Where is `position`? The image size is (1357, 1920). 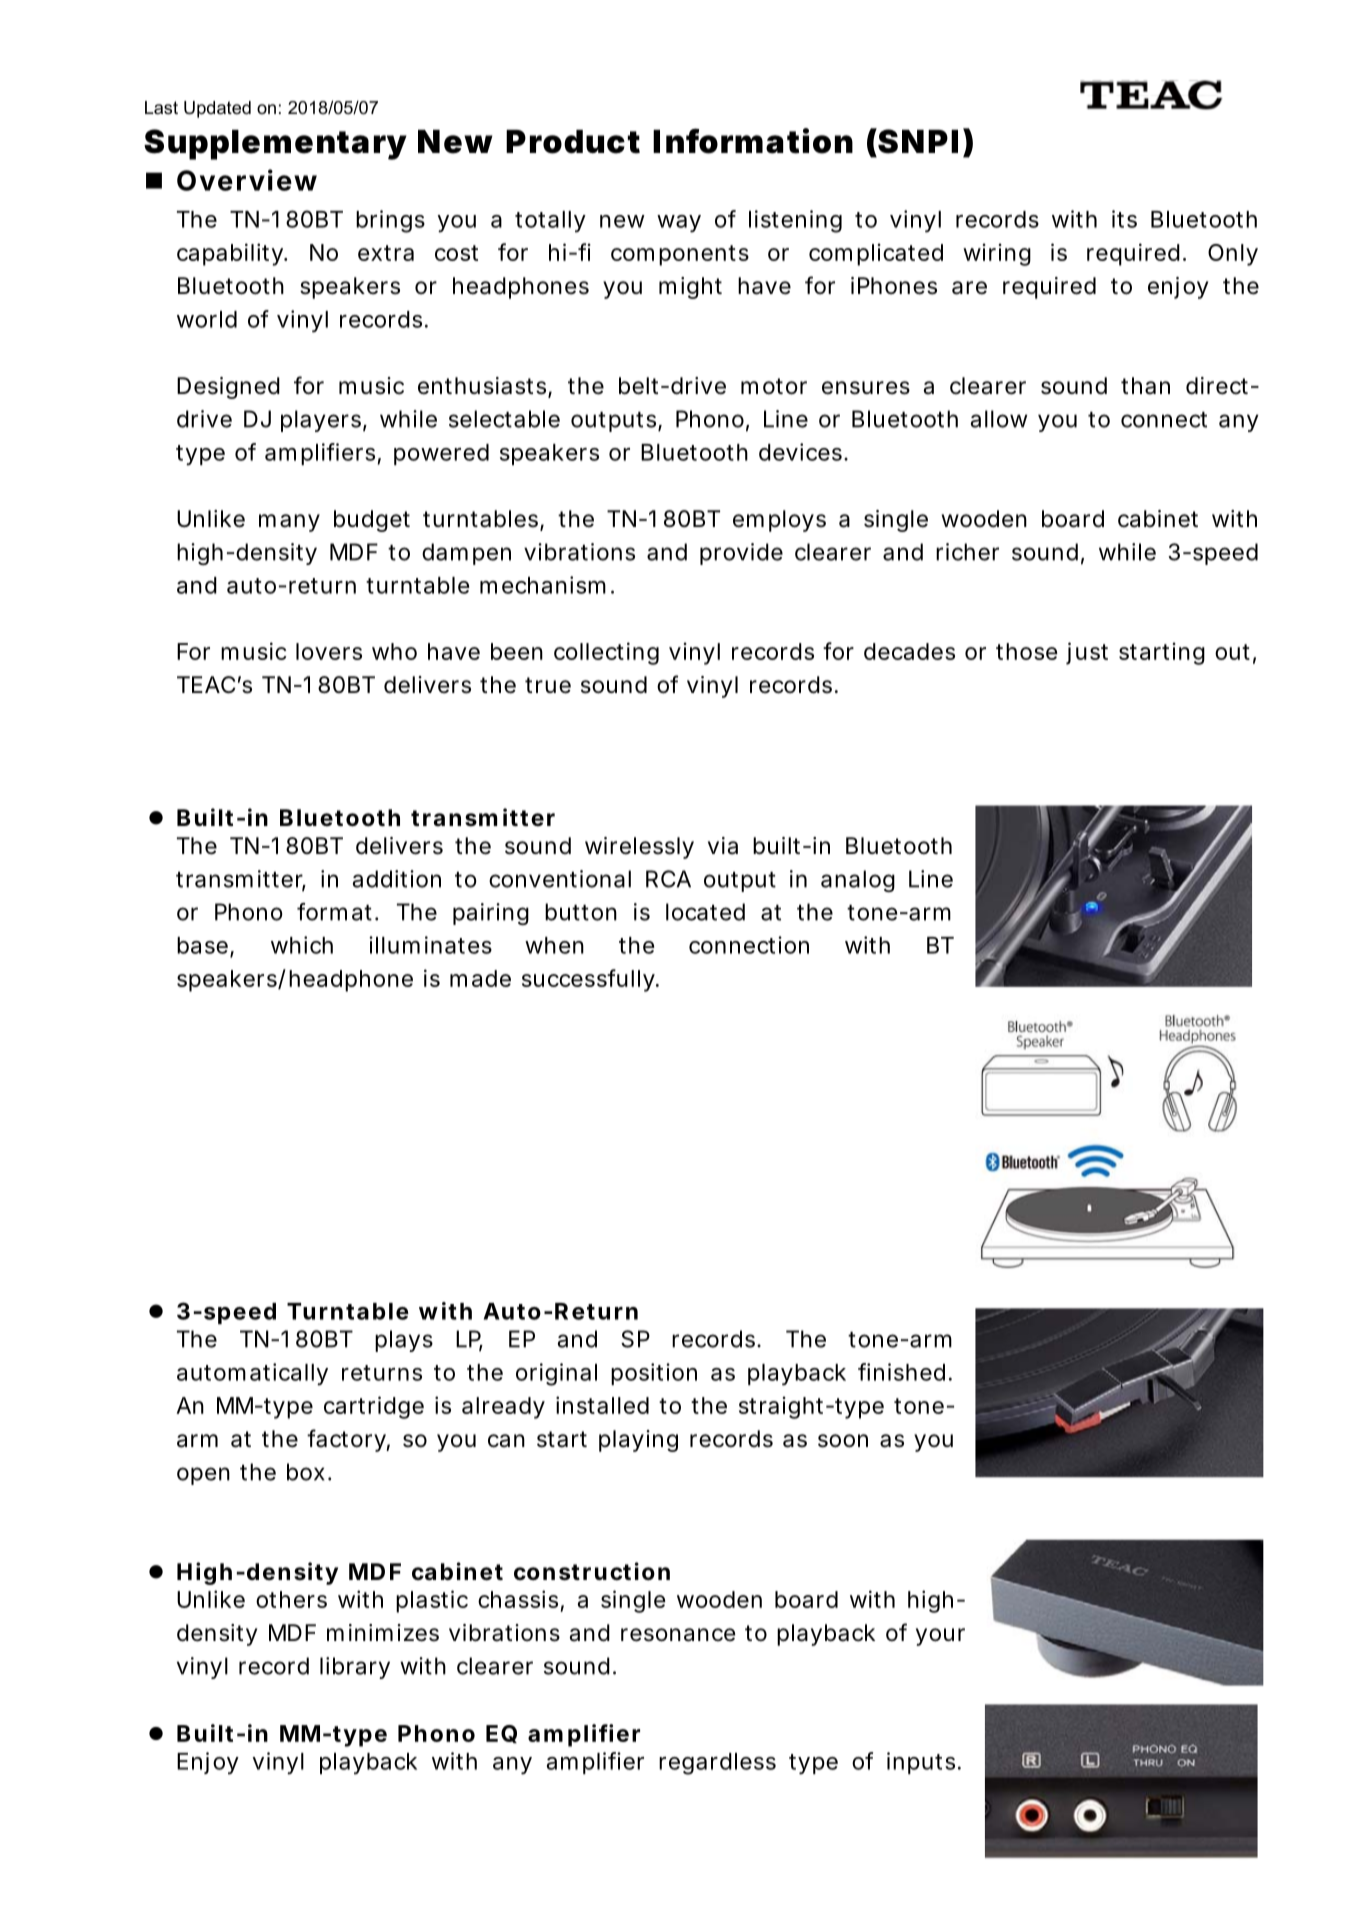
position is located at coordinates (654, 1374).
